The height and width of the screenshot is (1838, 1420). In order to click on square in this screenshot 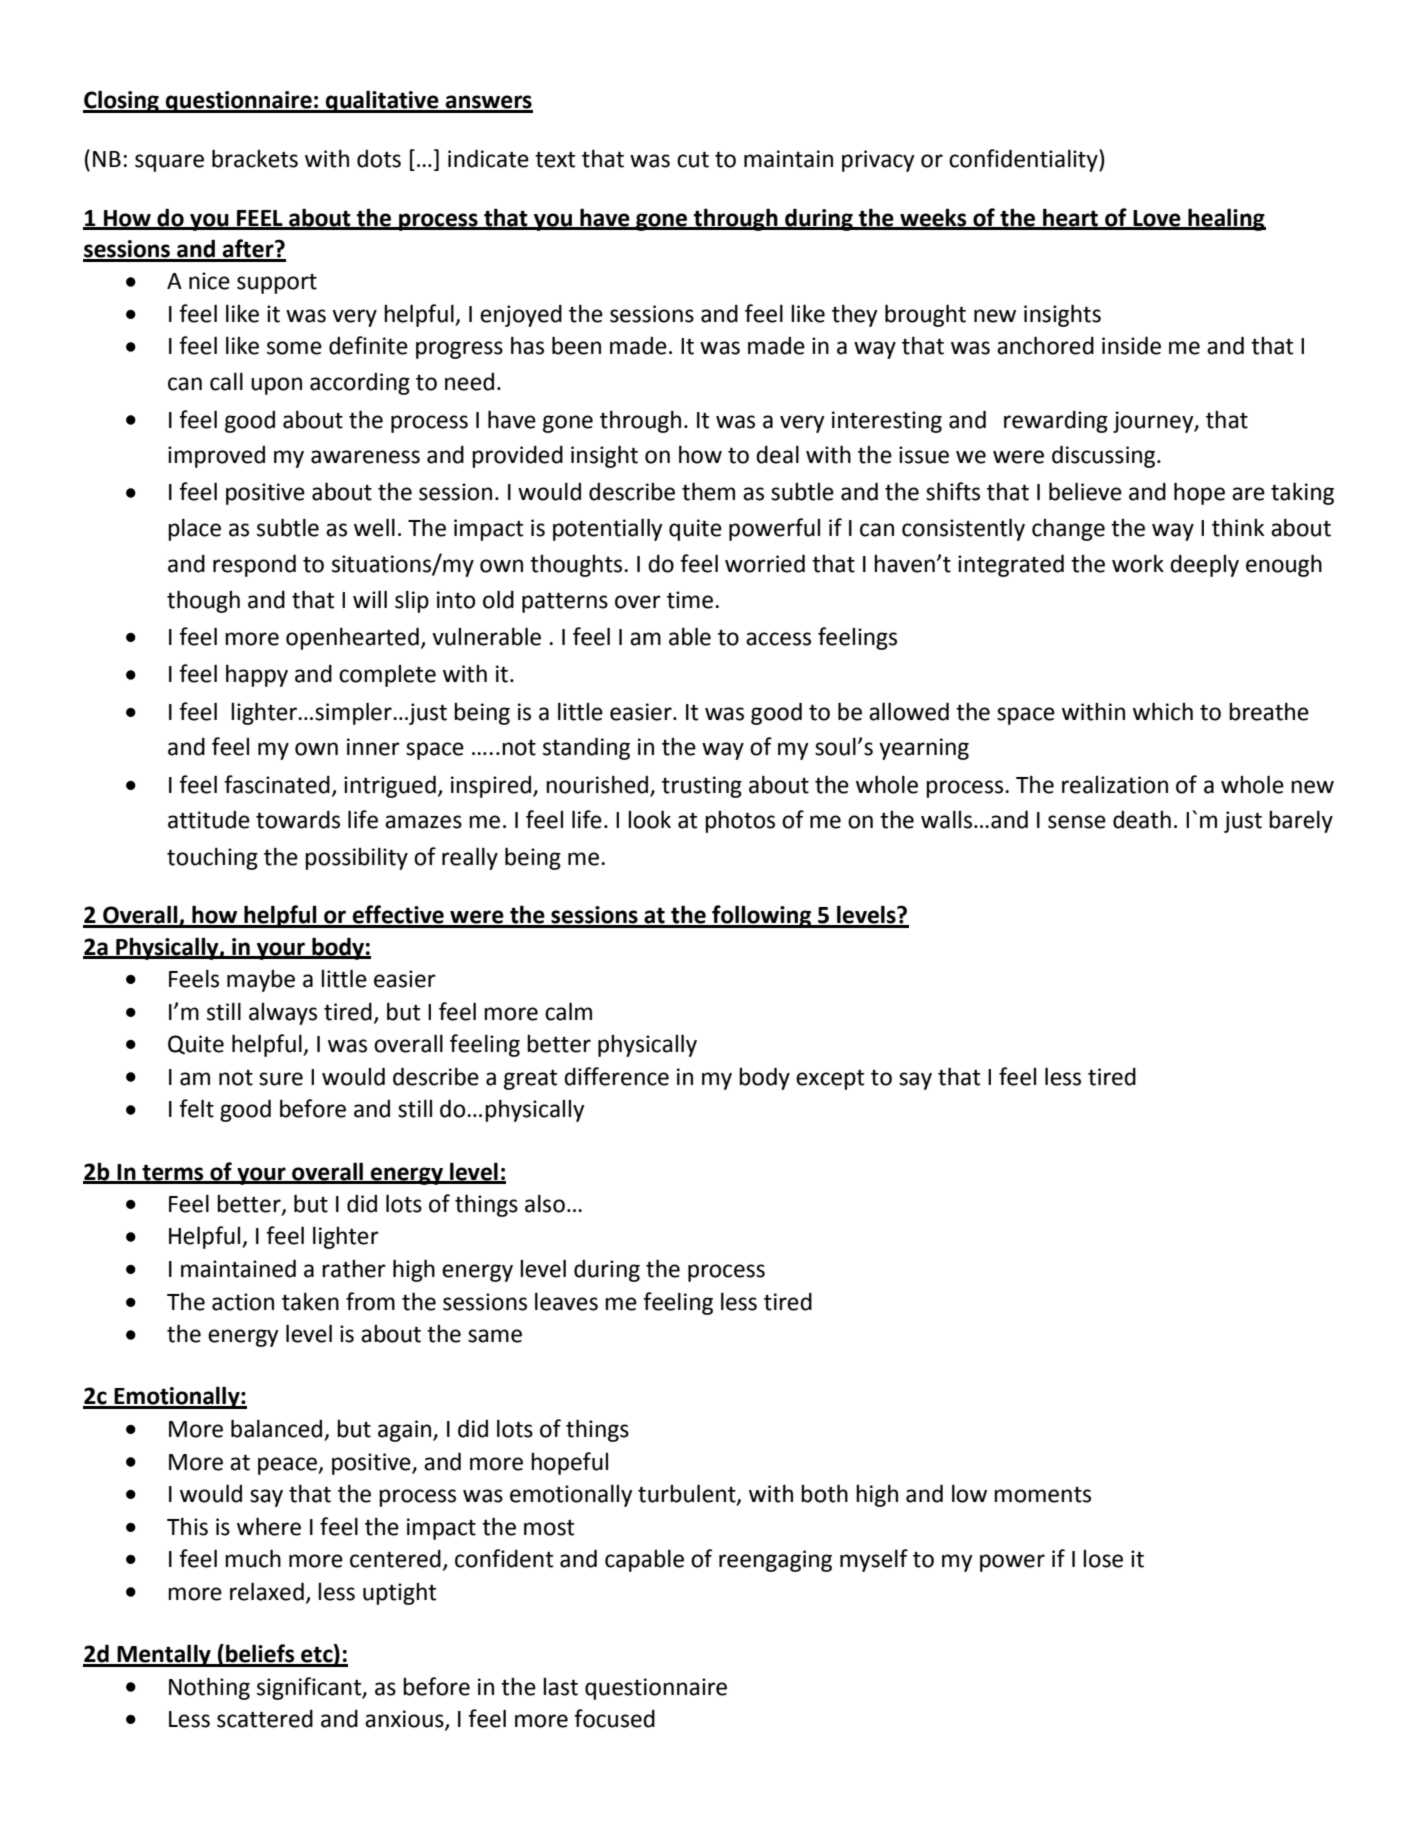, I will do `click(169, 163)`.
